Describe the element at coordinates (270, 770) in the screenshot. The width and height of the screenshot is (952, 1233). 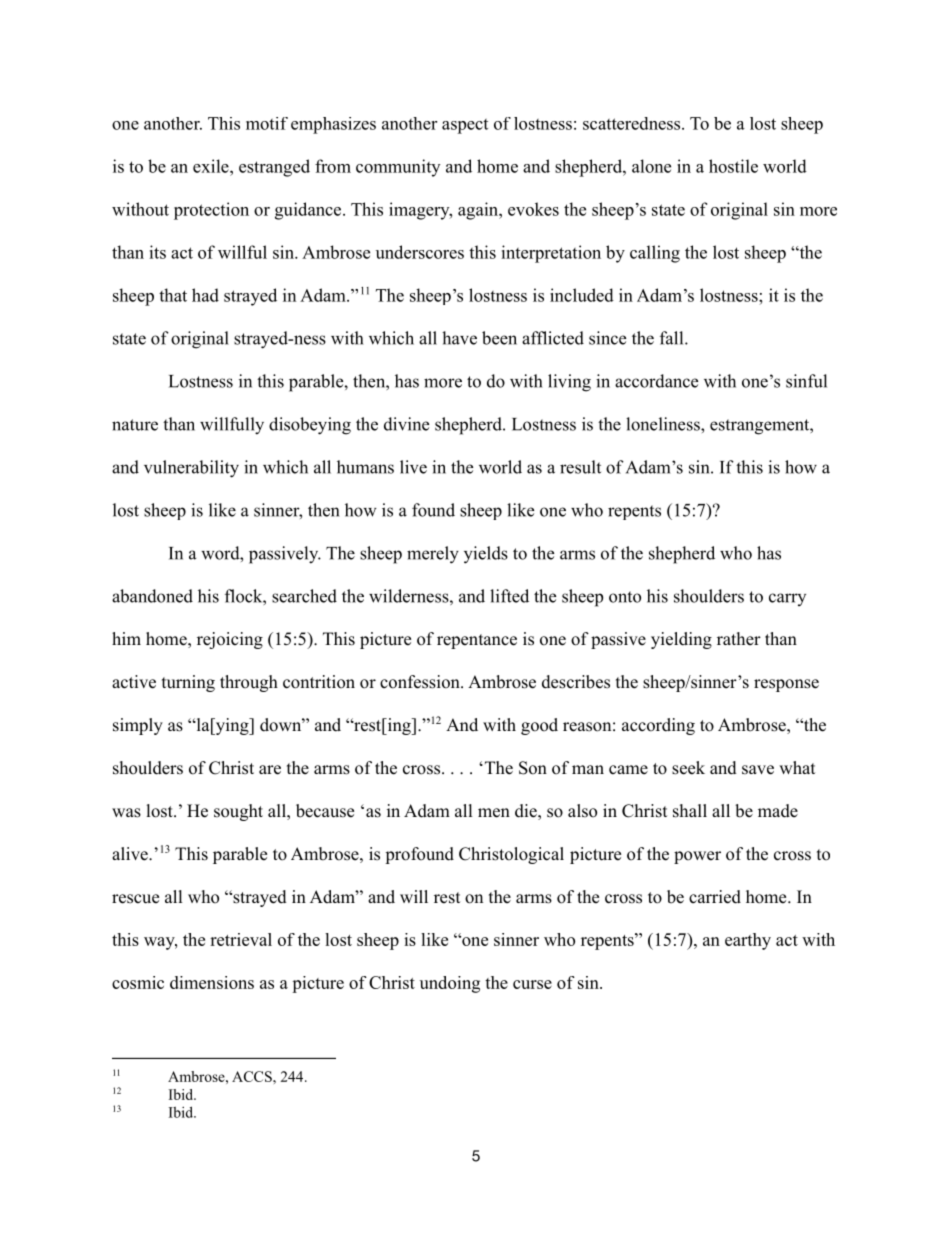
I see `are` at that location.
